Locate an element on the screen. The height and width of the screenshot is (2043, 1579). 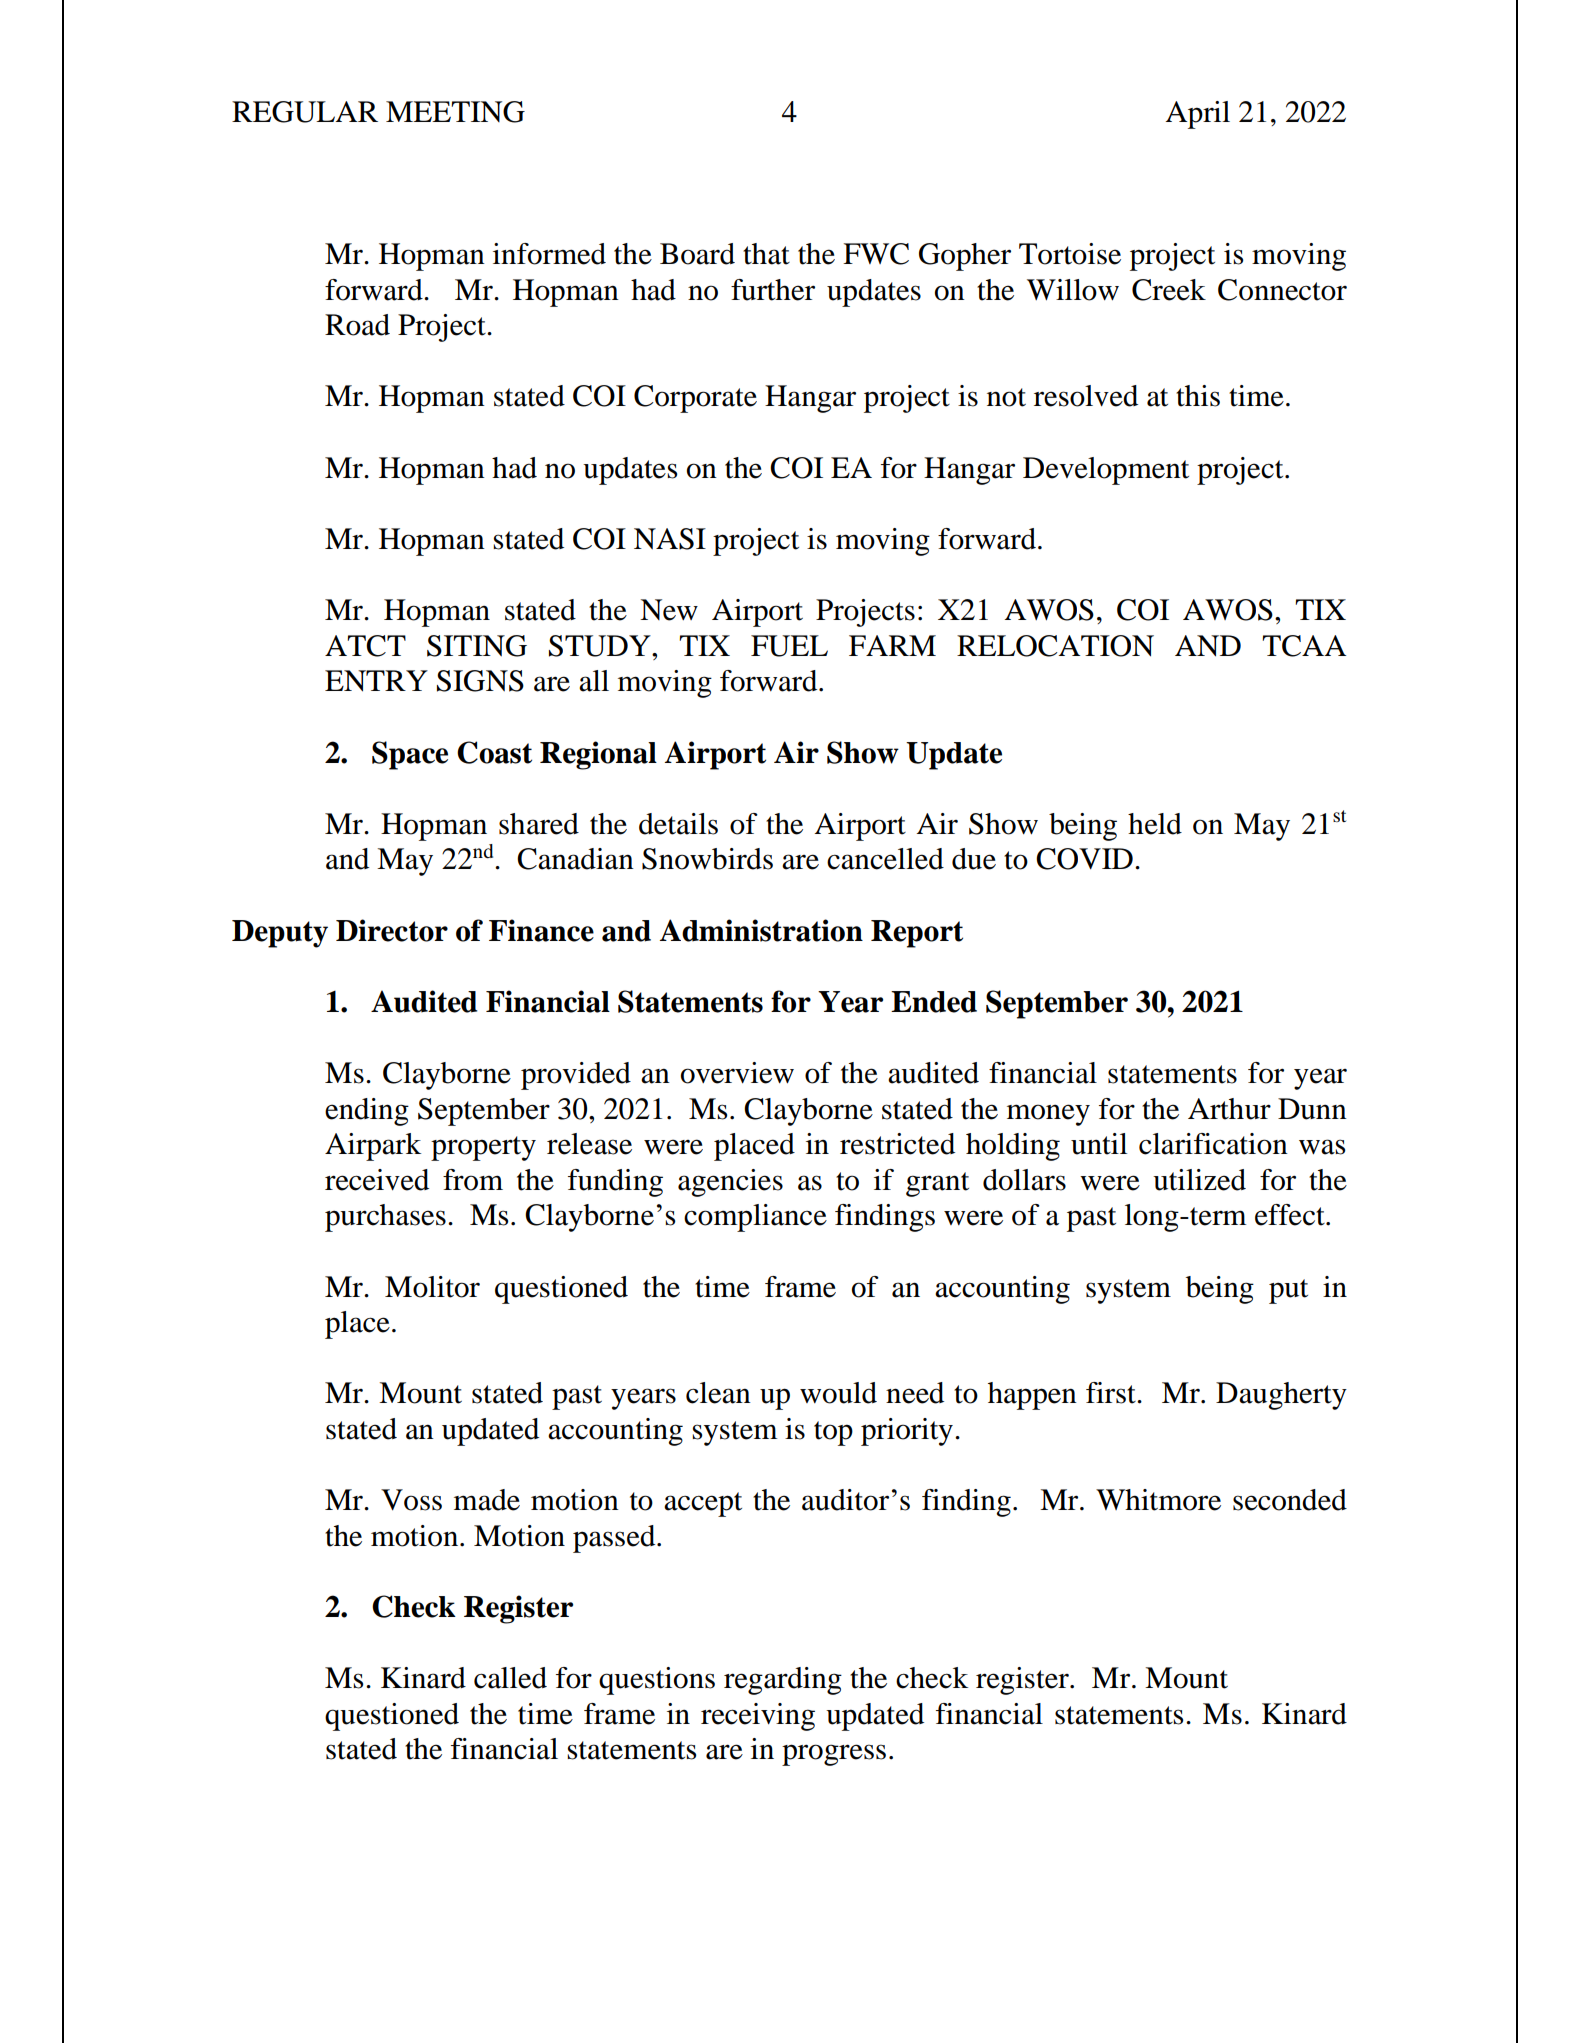
Director is located at coordinates (392, 930).
